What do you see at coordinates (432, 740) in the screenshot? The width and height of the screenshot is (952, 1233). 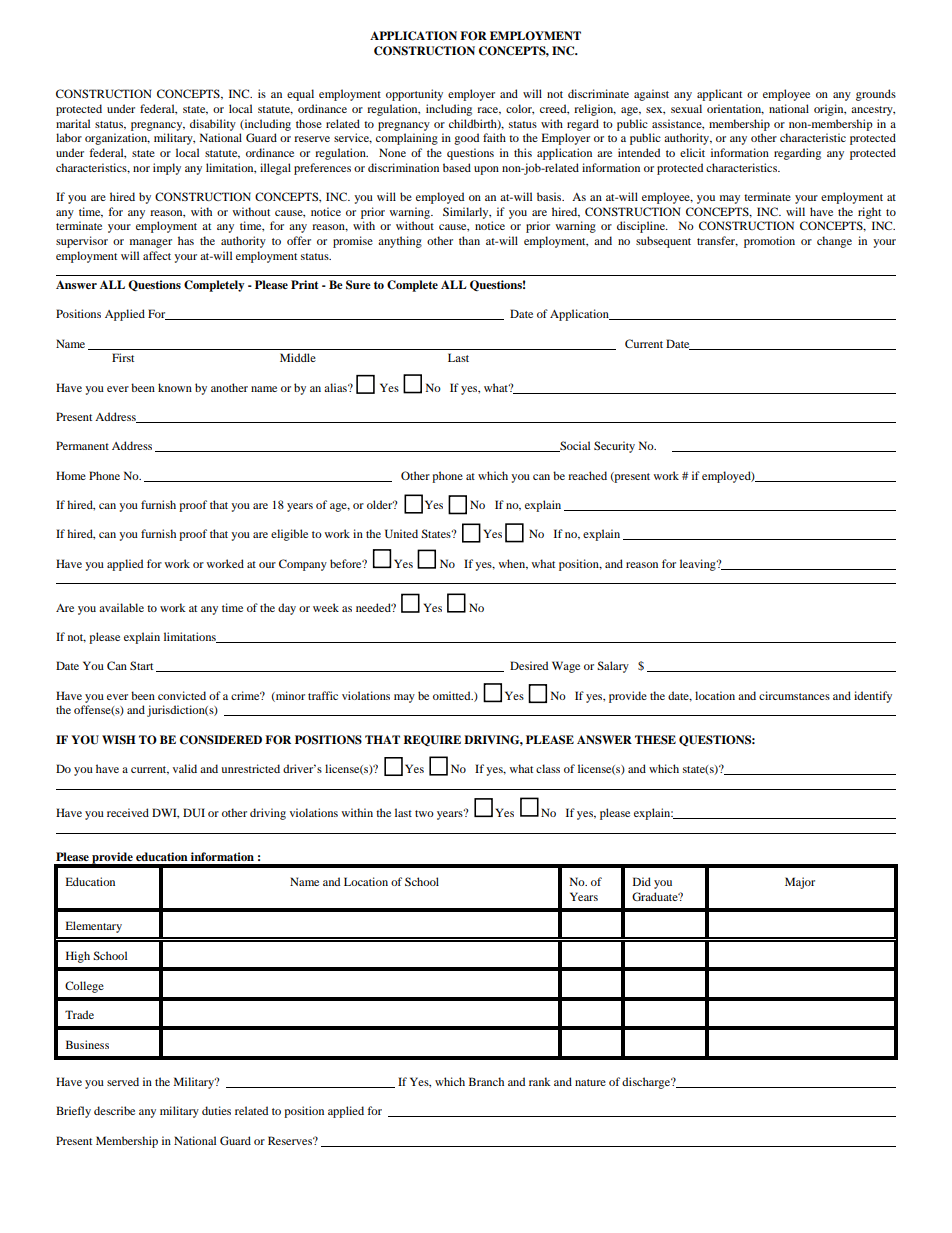 I see `REQUIRE` at bounding box center [432, 740].
